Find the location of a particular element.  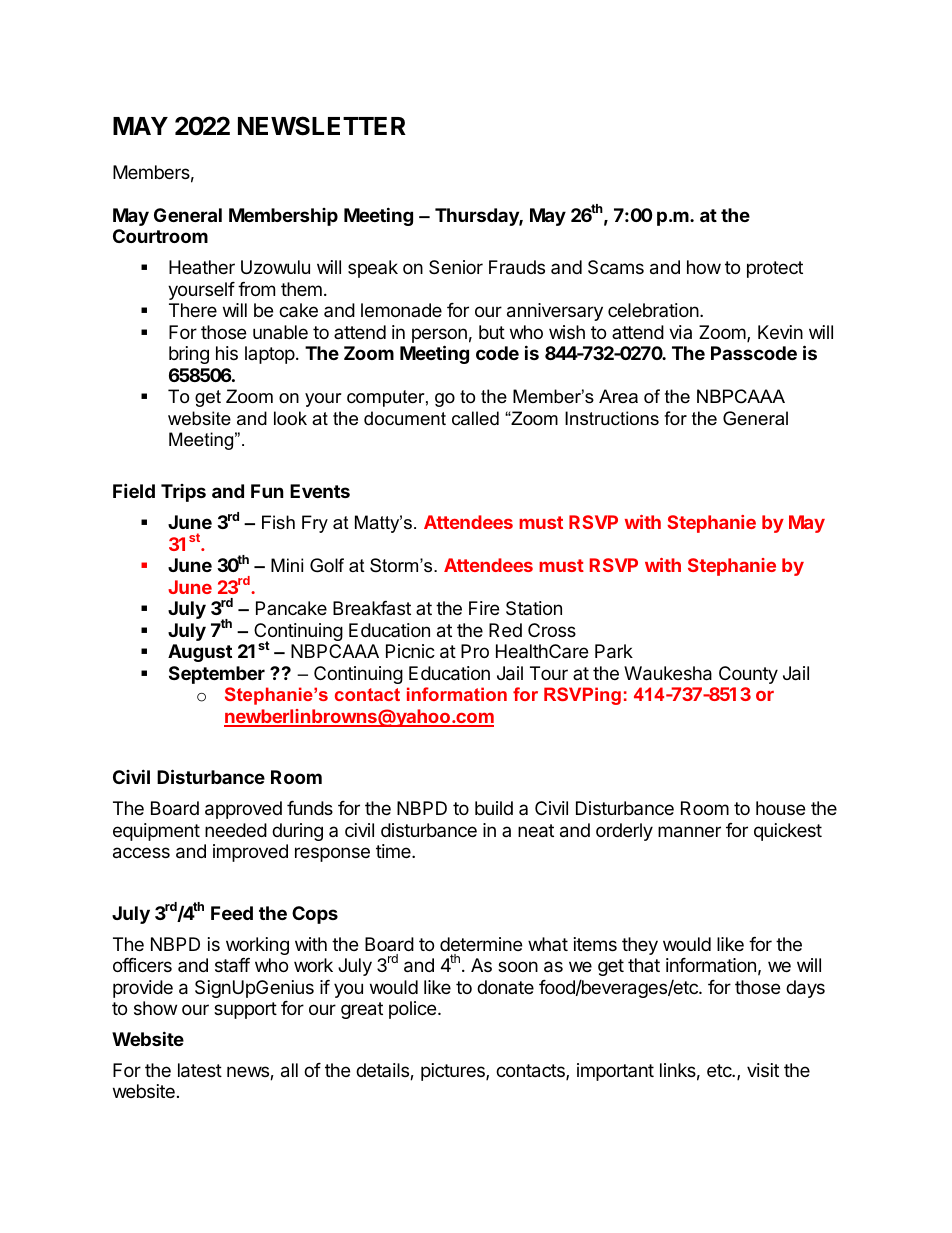

Senior is located at coordinates (456, 267).
